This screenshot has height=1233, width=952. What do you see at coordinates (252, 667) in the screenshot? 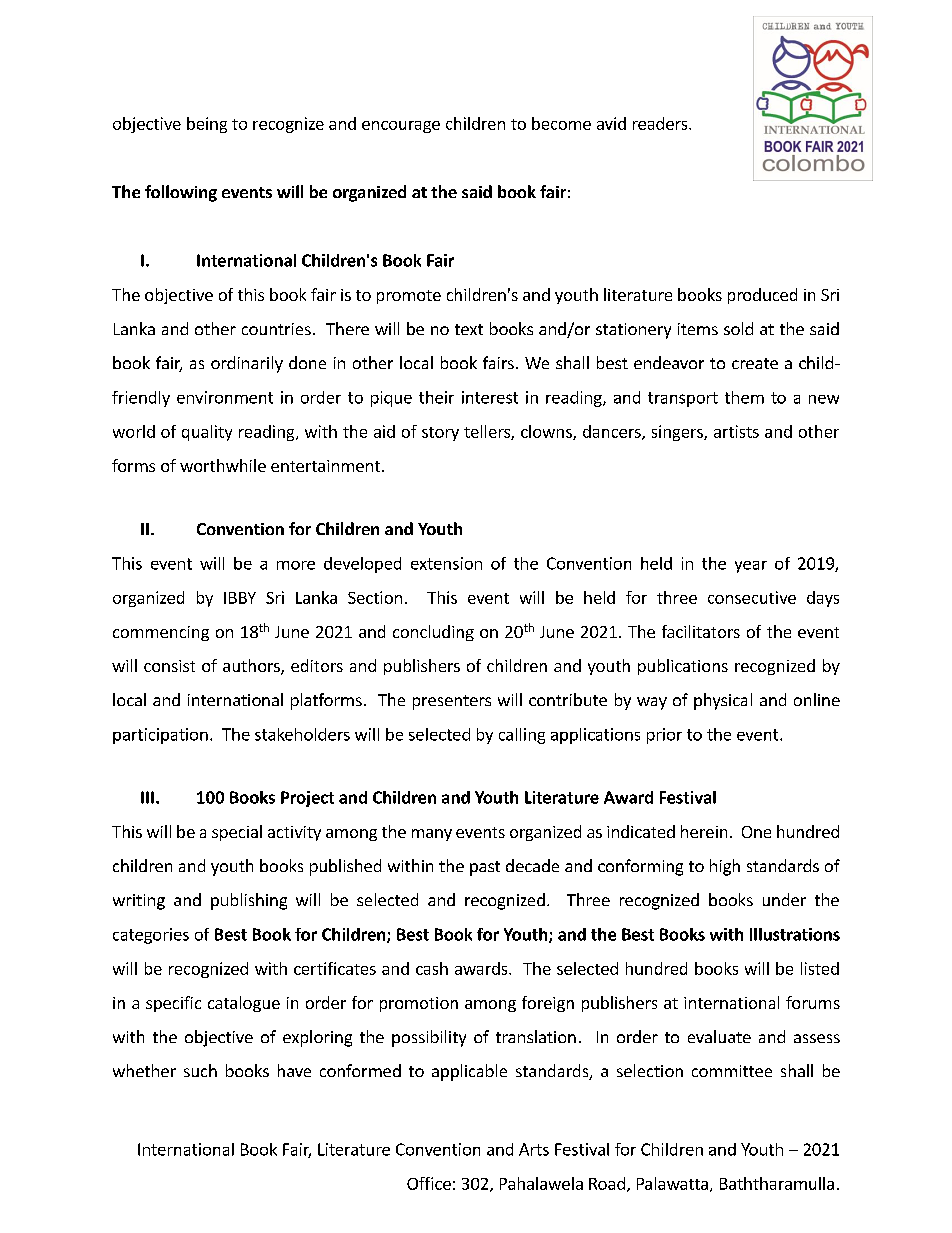
I see `authors` at bounding box center [252, 667].
